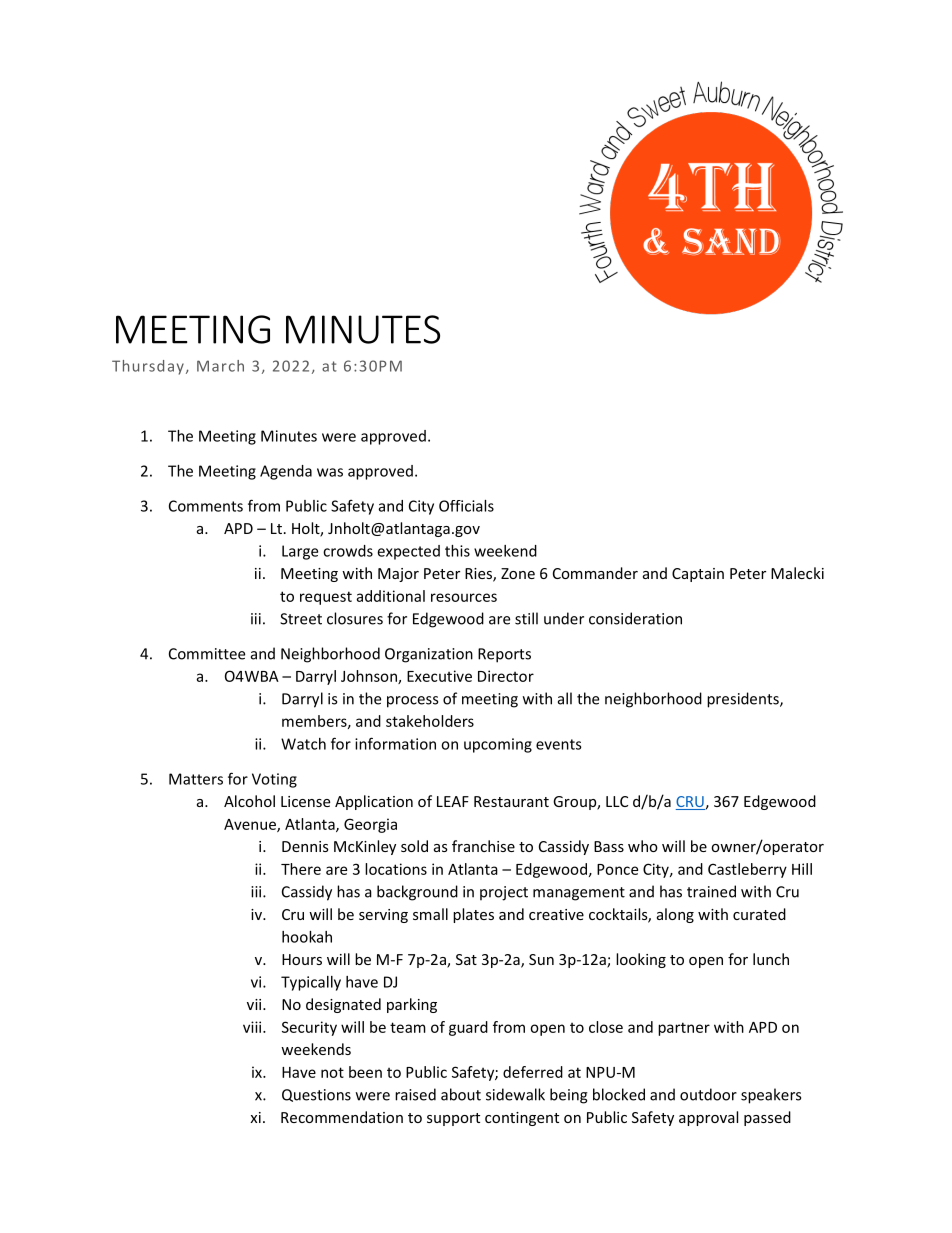 The height and width of the screenshot is (1233, 952). What do you see at coordinates (461, 1094) in the screenshot?
I see `about` at bounding box center [461, 1094].
